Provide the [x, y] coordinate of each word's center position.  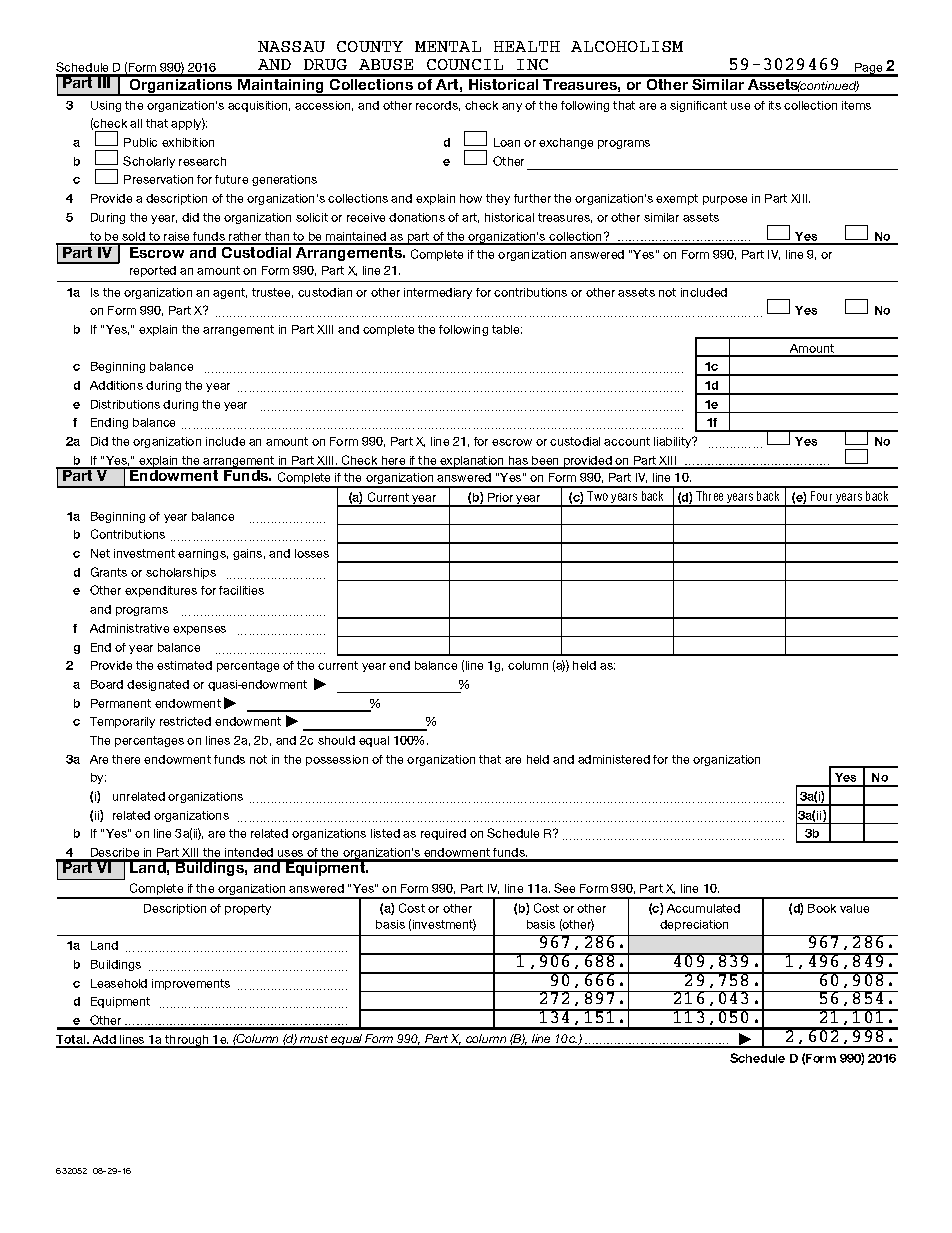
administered [614, 759]
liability [674, 442]
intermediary [438, 293]
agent [230, 293]
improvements [191, 984]
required [443, 834]
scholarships [181, 573]
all [136, 123]
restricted [185, 721]
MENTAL [448, 46]
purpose [725, 200]
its [775, 105]
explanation [472, 462]
